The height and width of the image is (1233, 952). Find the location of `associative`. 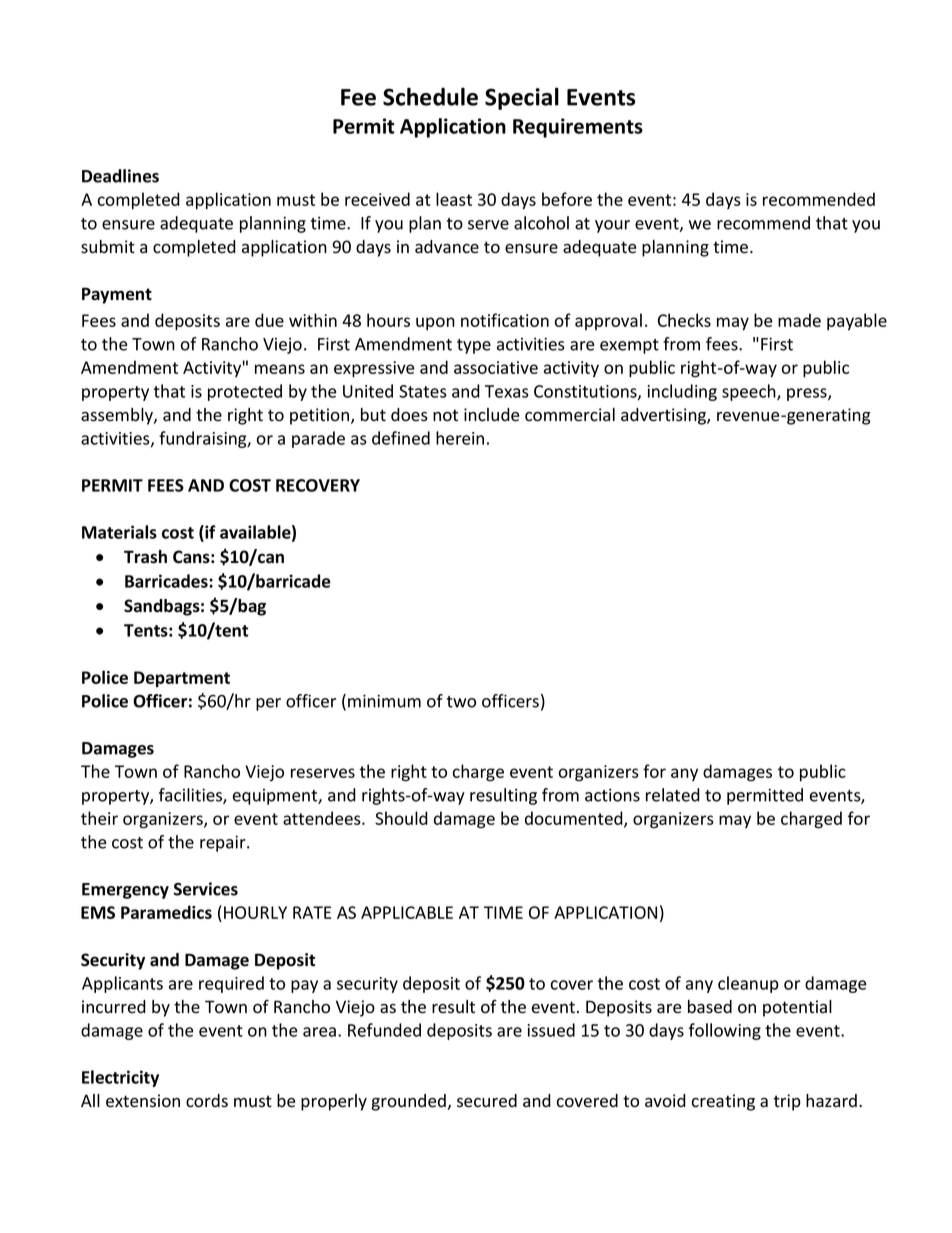

associative is located at coordinates (496, 367).
